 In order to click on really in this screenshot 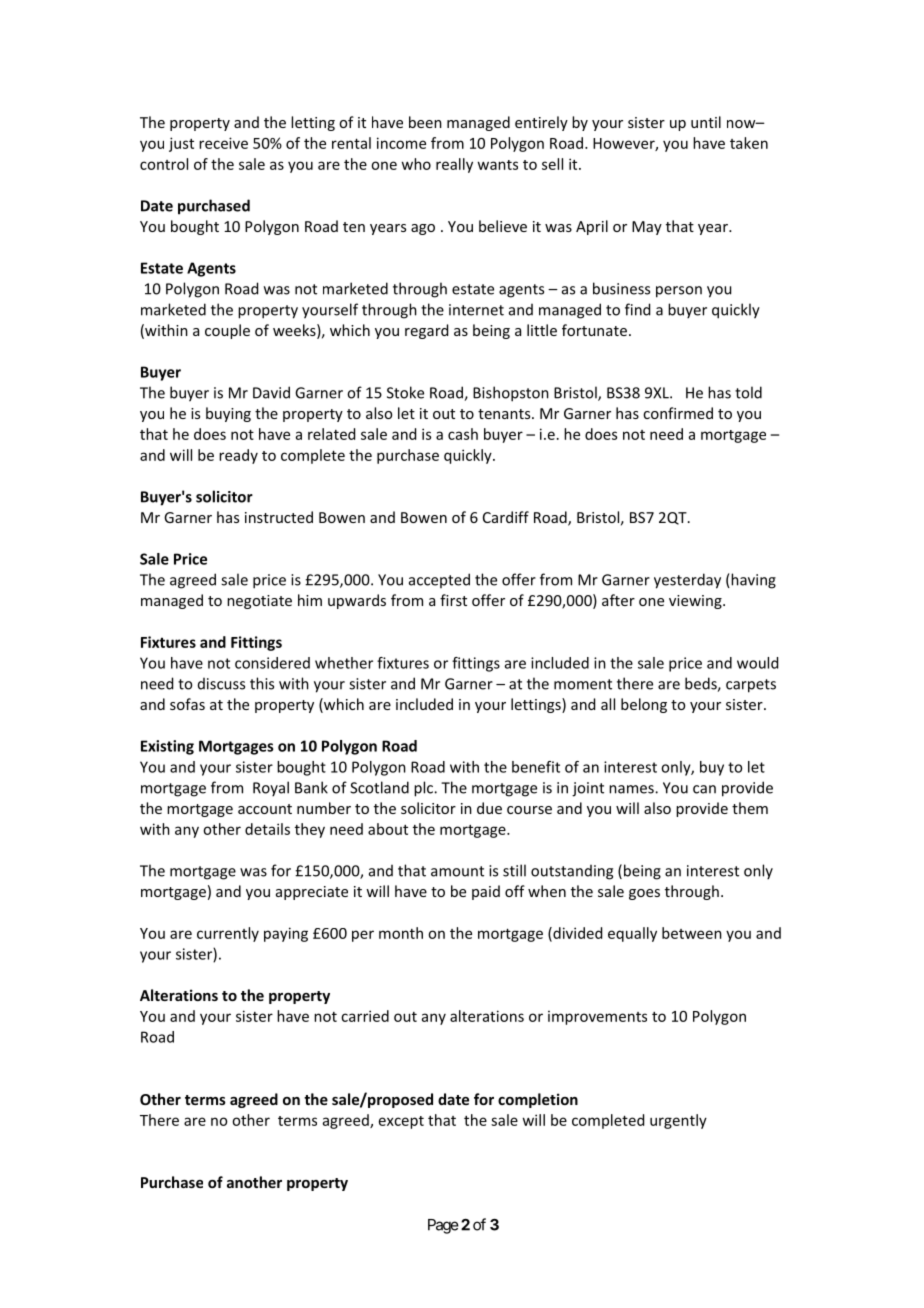, I will do `click(454, 165)`.
